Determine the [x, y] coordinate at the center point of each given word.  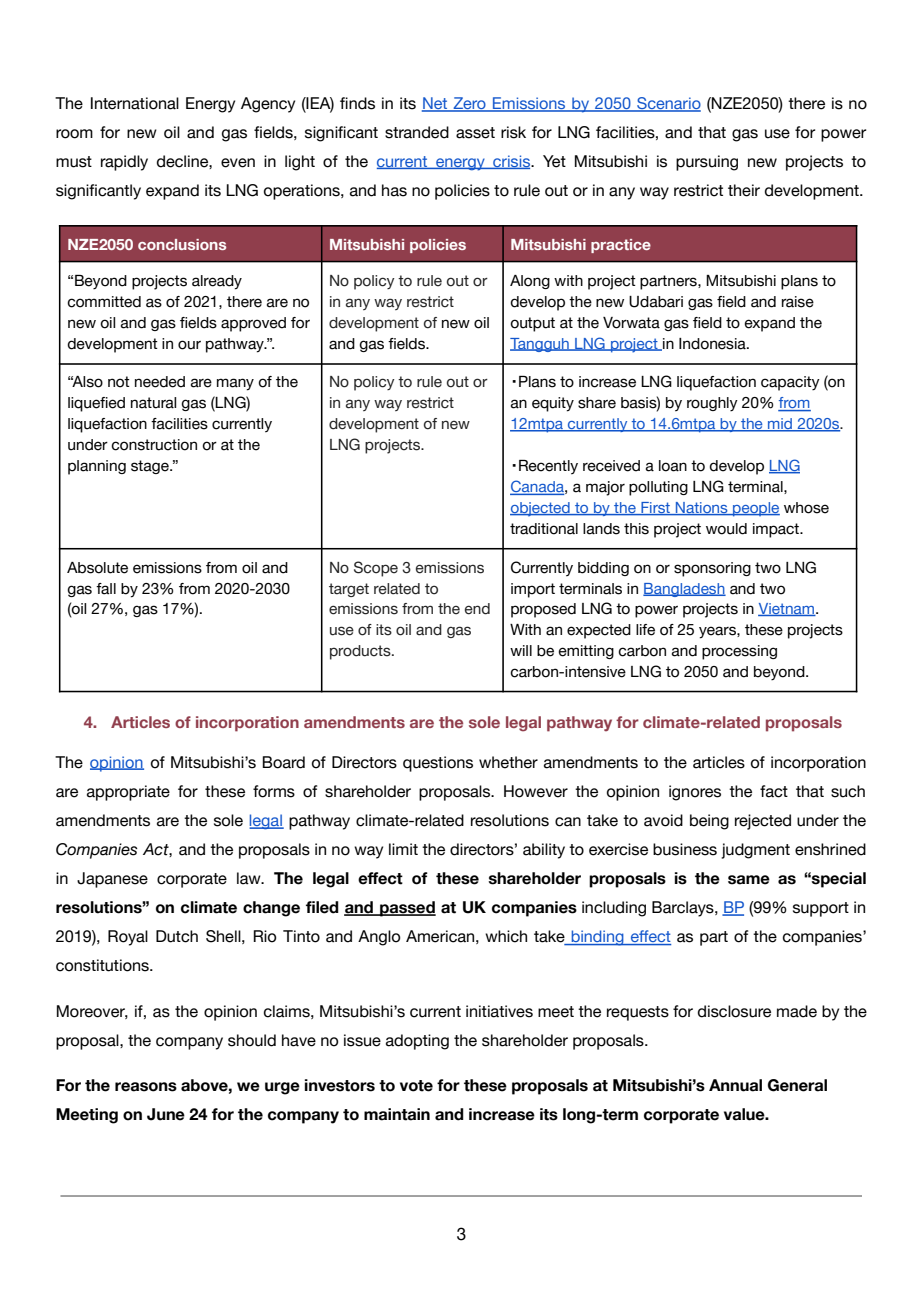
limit [403, 849]
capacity [790, 383]
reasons [146, 1087]
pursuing [707, 163]
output [532, 324]
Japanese [112, 880]
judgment [755, 851]
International [135, 103]
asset [475, 133]
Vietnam [787, 609]
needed [160, 382]
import [533, 590]
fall [106, 589]
